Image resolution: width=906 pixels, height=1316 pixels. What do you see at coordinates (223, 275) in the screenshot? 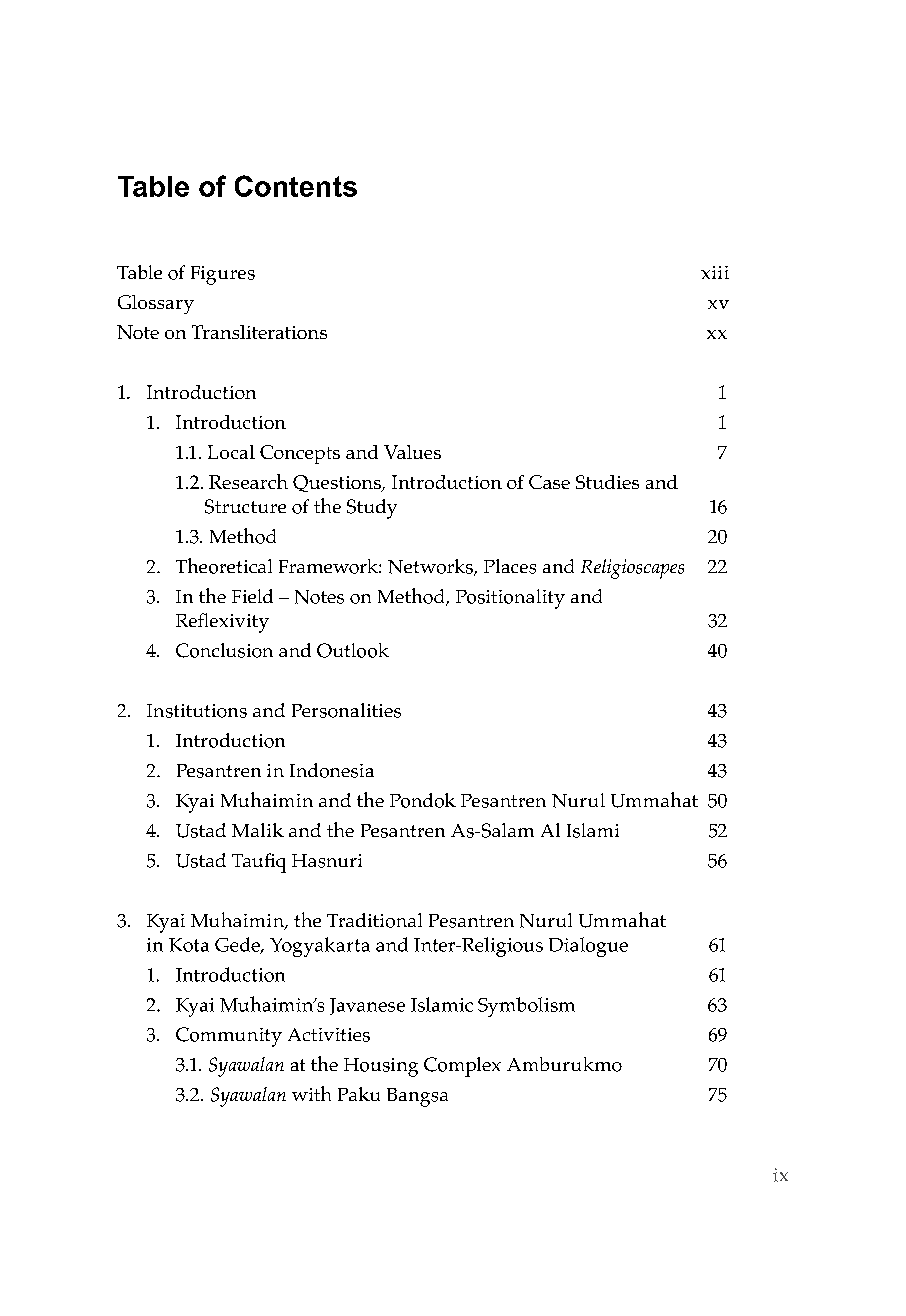
I see `Figures` at bounding box center [223, 275].
